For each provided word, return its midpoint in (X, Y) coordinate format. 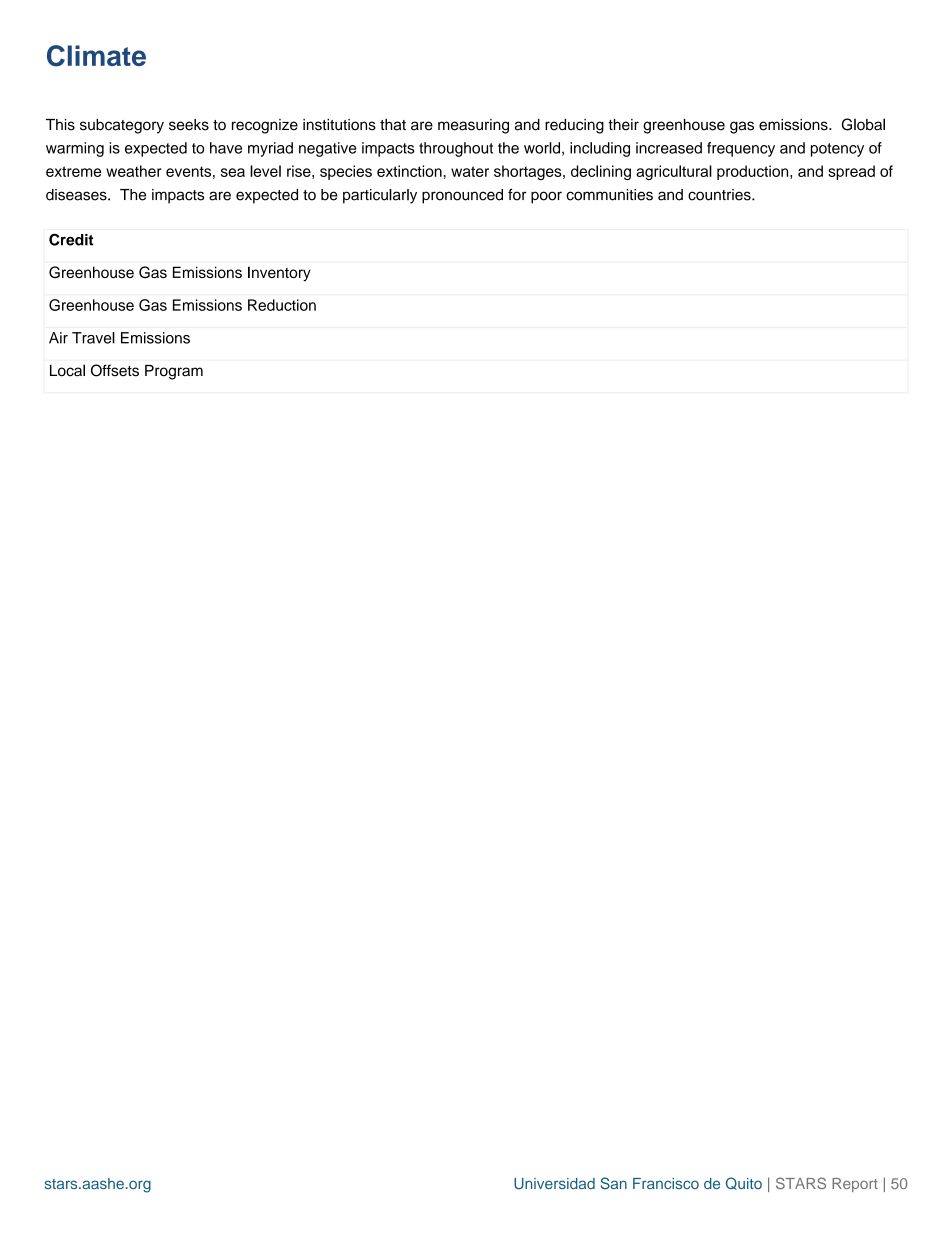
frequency (741, 149)
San (614, 1183)
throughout (456, 149)
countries (720, 195)
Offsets (115, 370)
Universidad (554, 1184)
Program (174, 372)
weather (134, 171)
